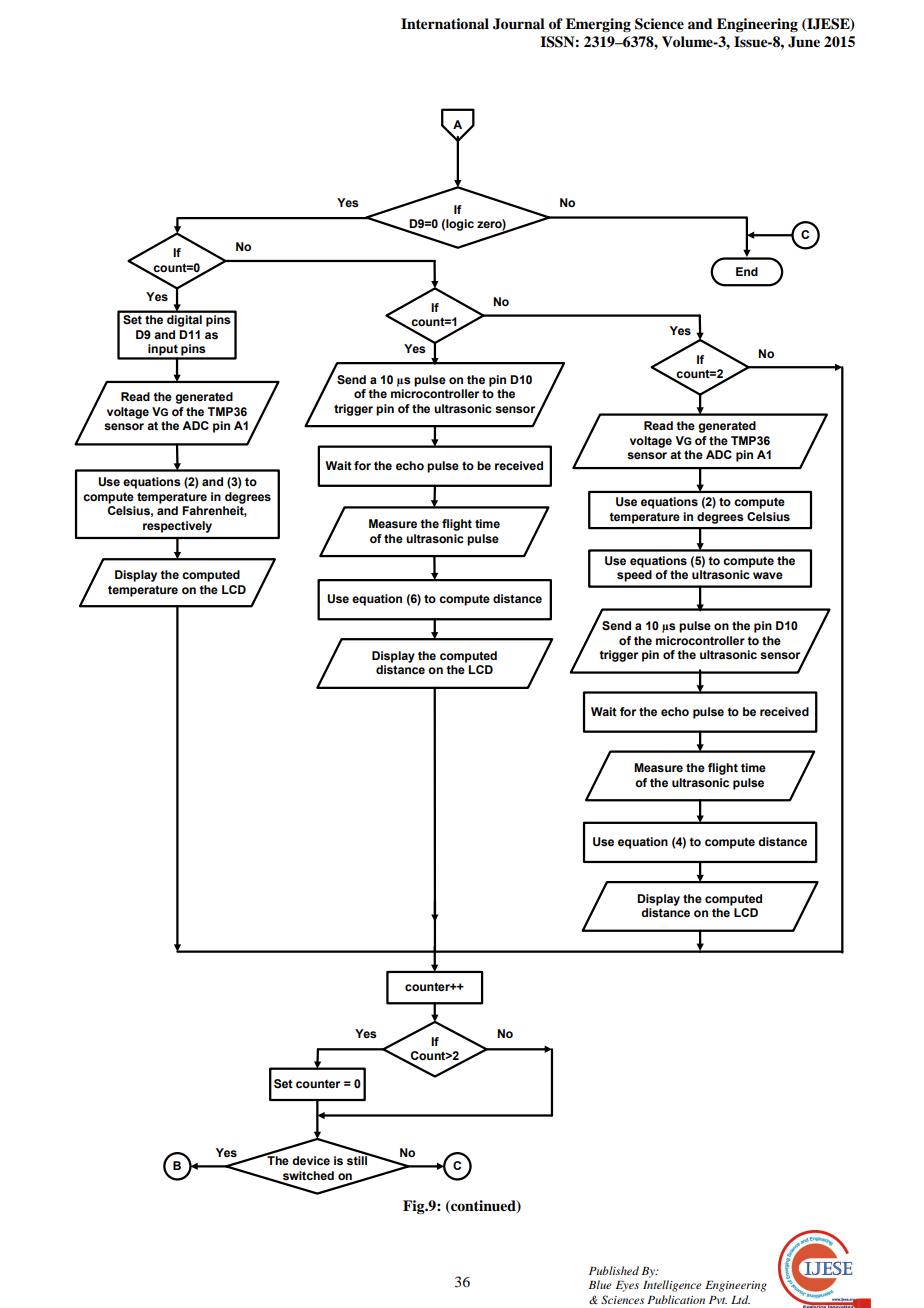 The image size is (924, 1308). Describe the element at coordinates (676, 1299) in the screenshot. I see `Publication` at that location.
